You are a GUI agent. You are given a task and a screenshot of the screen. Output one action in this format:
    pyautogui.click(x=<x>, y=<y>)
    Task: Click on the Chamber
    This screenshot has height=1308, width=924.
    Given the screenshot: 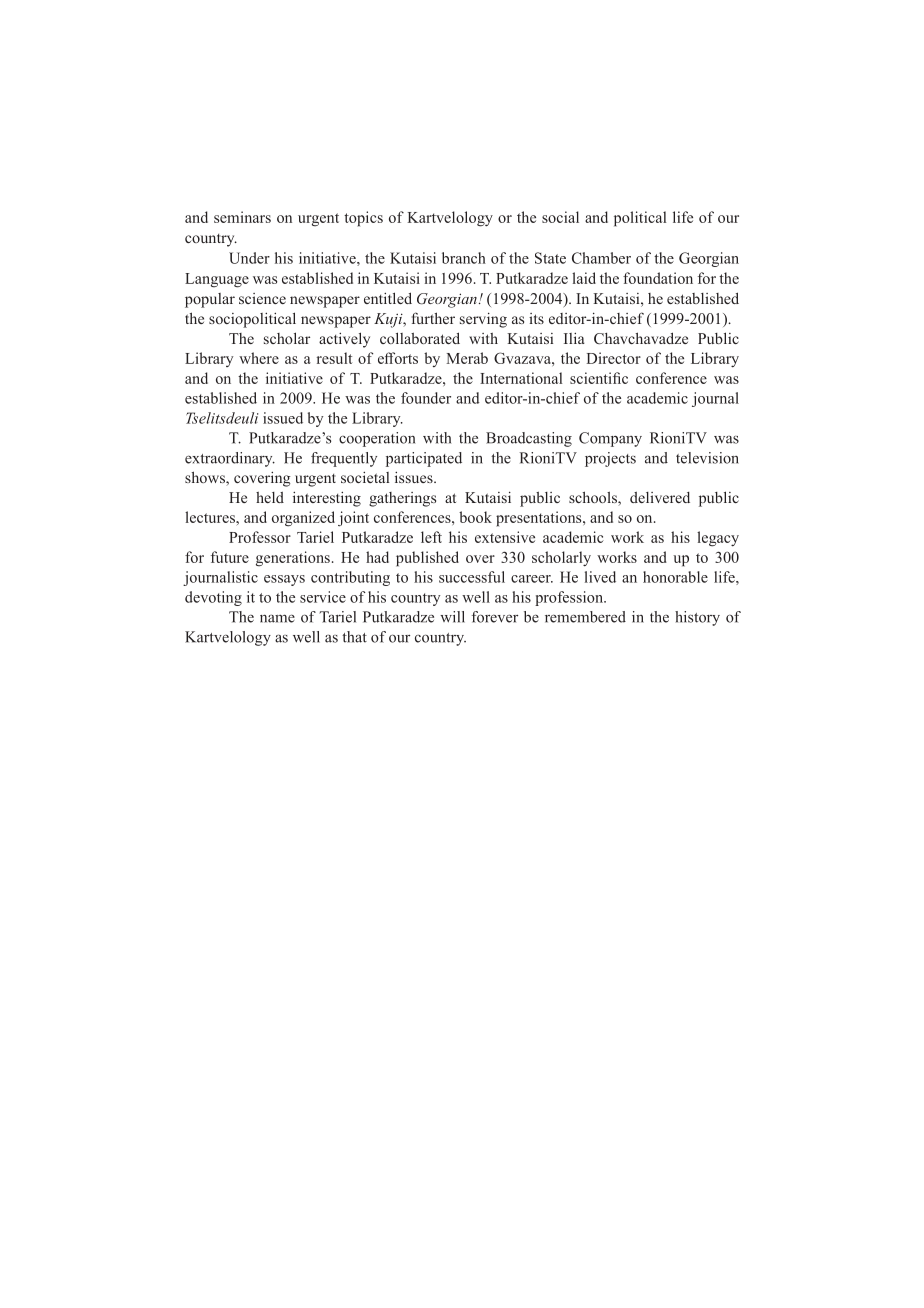 What is the action you would take?
    pyautogui.click(x=601, y=258)
